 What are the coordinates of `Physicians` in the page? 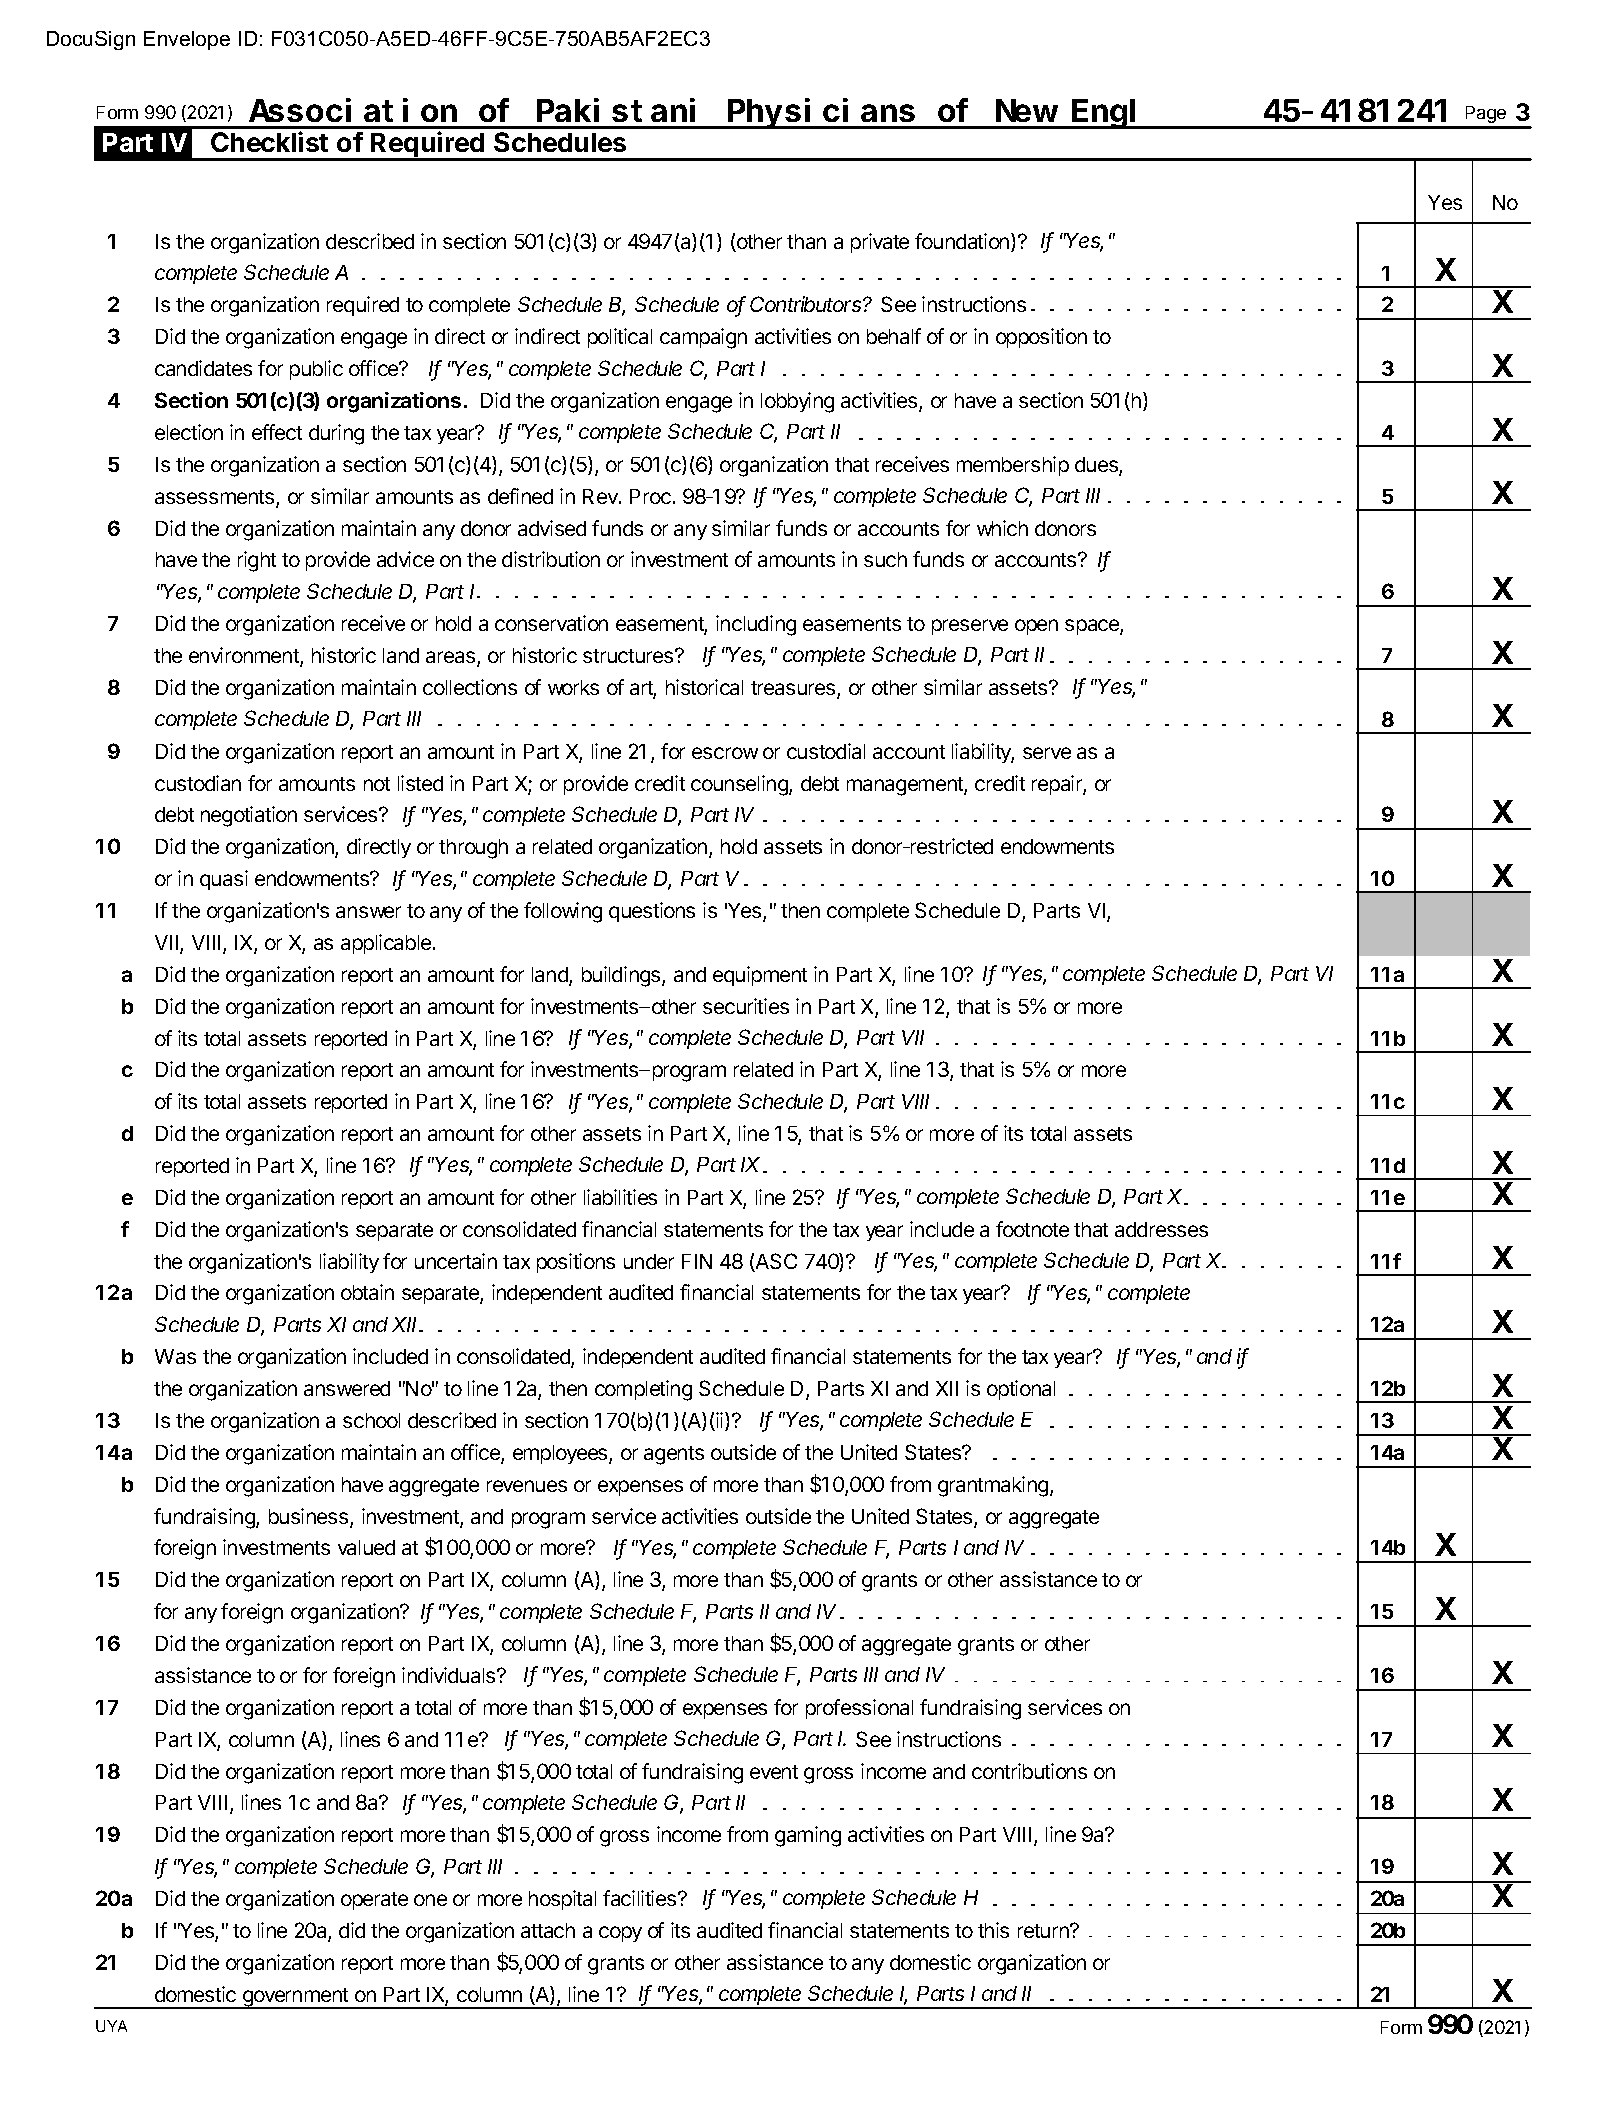 It's located at (822, 114).
